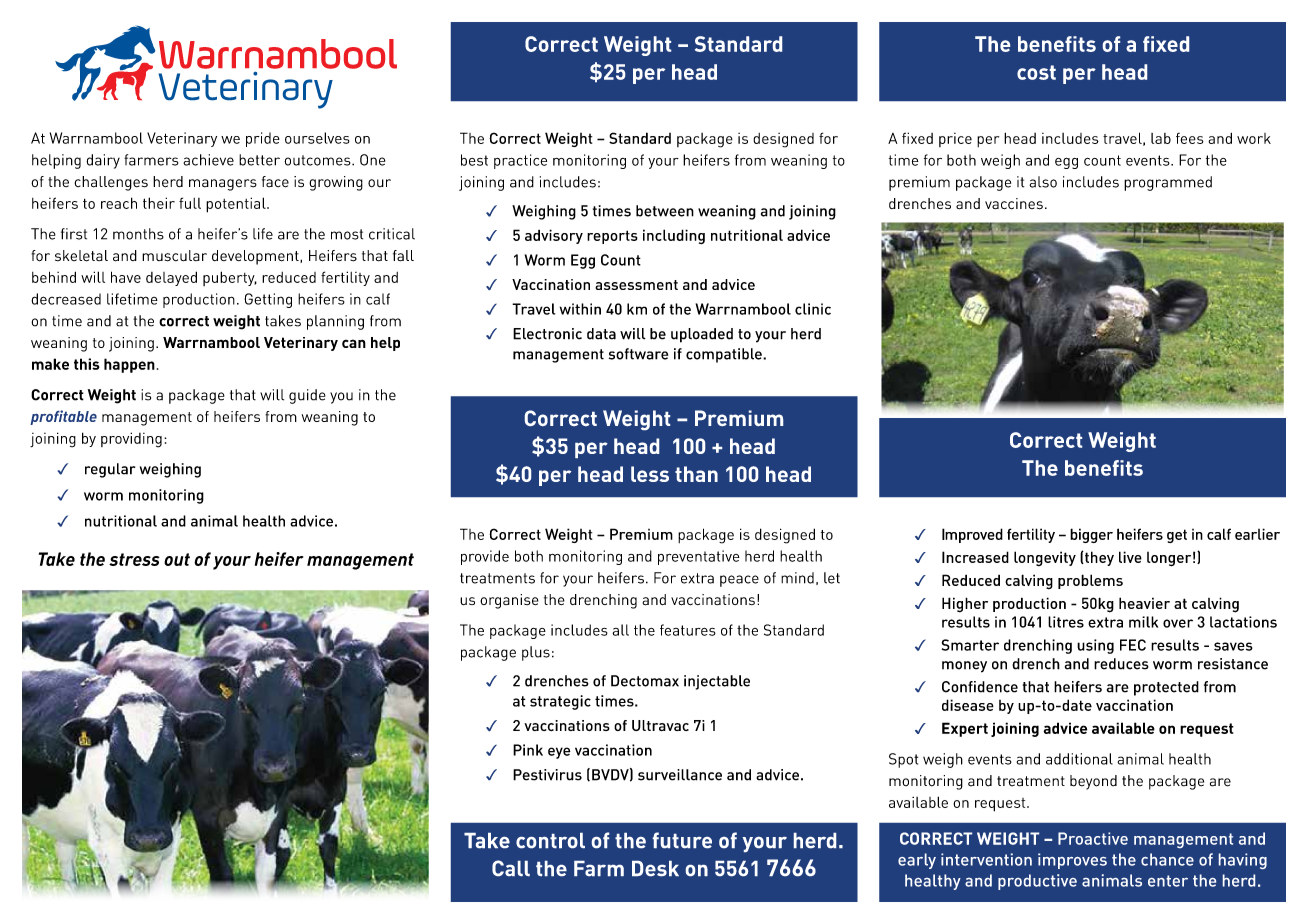 This document has height=924, width=1308. Describe the element at coordinates (110, 470) in the document. I see `regular` at that location.
